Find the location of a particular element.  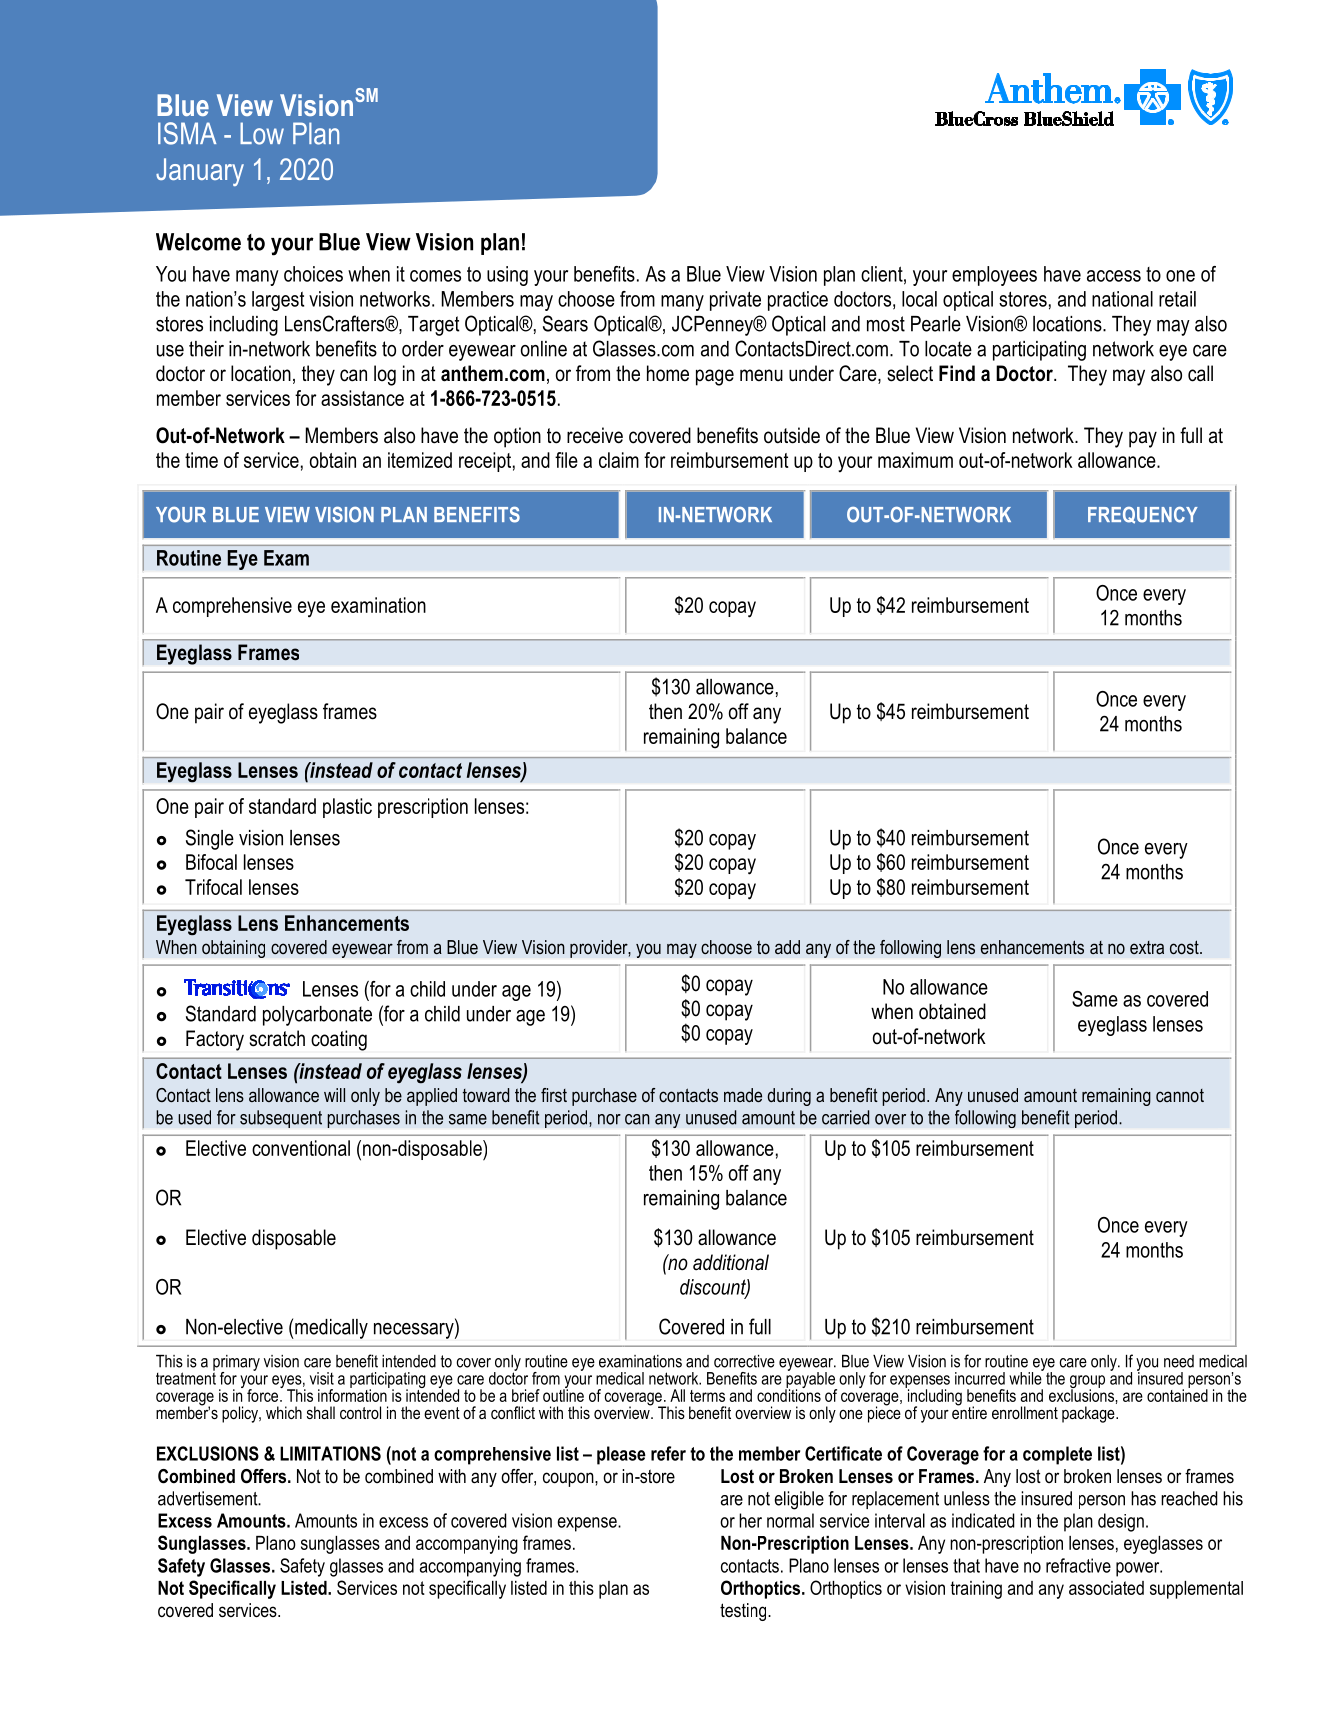

testing is located at coordinates (744, 1612).
